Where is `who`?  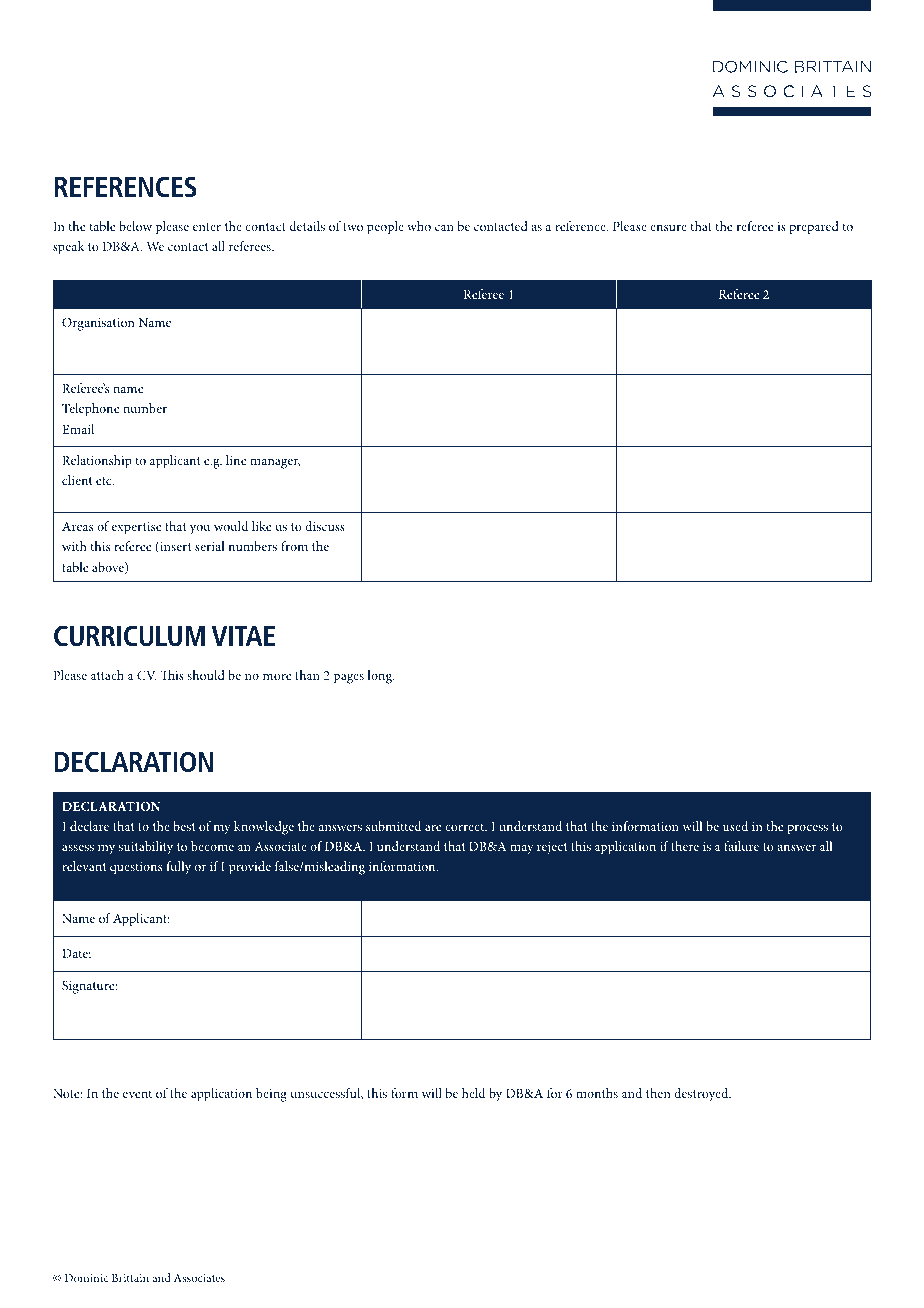
who is located at coordinates (419, 226).
